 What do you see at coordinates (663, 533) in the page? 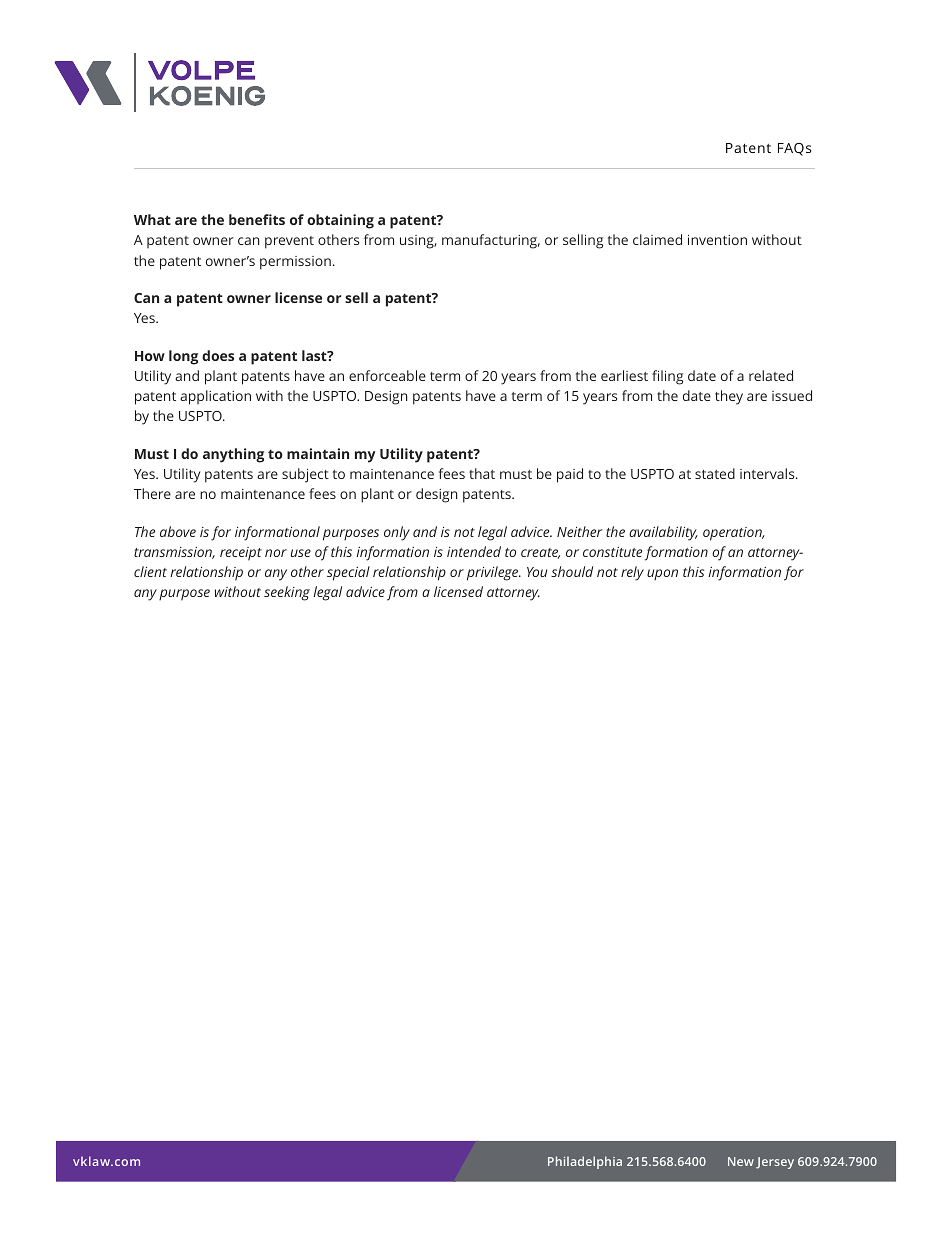
I see `availability` at bounding box center [663, 533].
